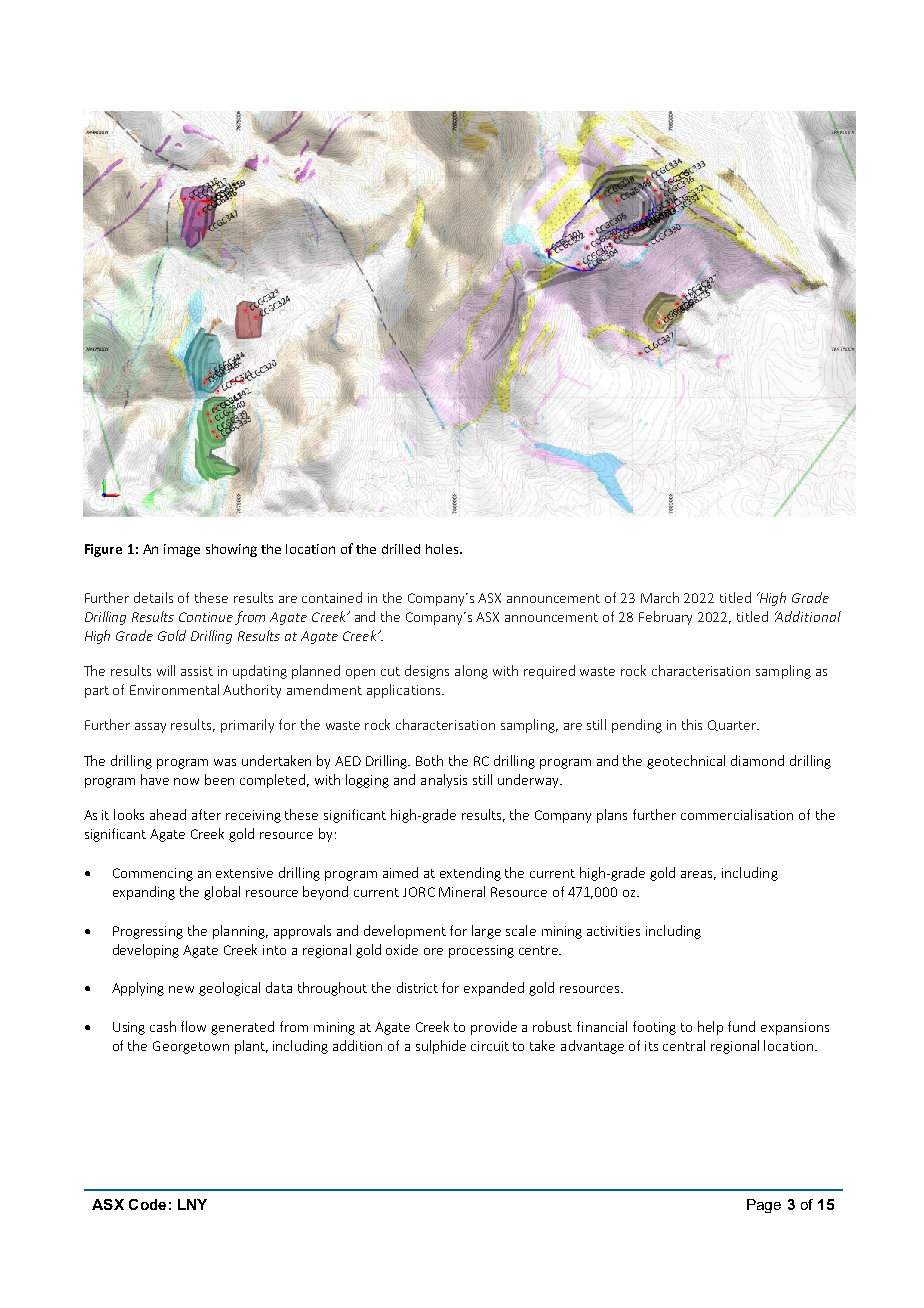 This screenshot has width=924, height=1308. What do you see at coordinates (660, 597) in the screenshot?
I see `March` at bounding box center [660, 597].
